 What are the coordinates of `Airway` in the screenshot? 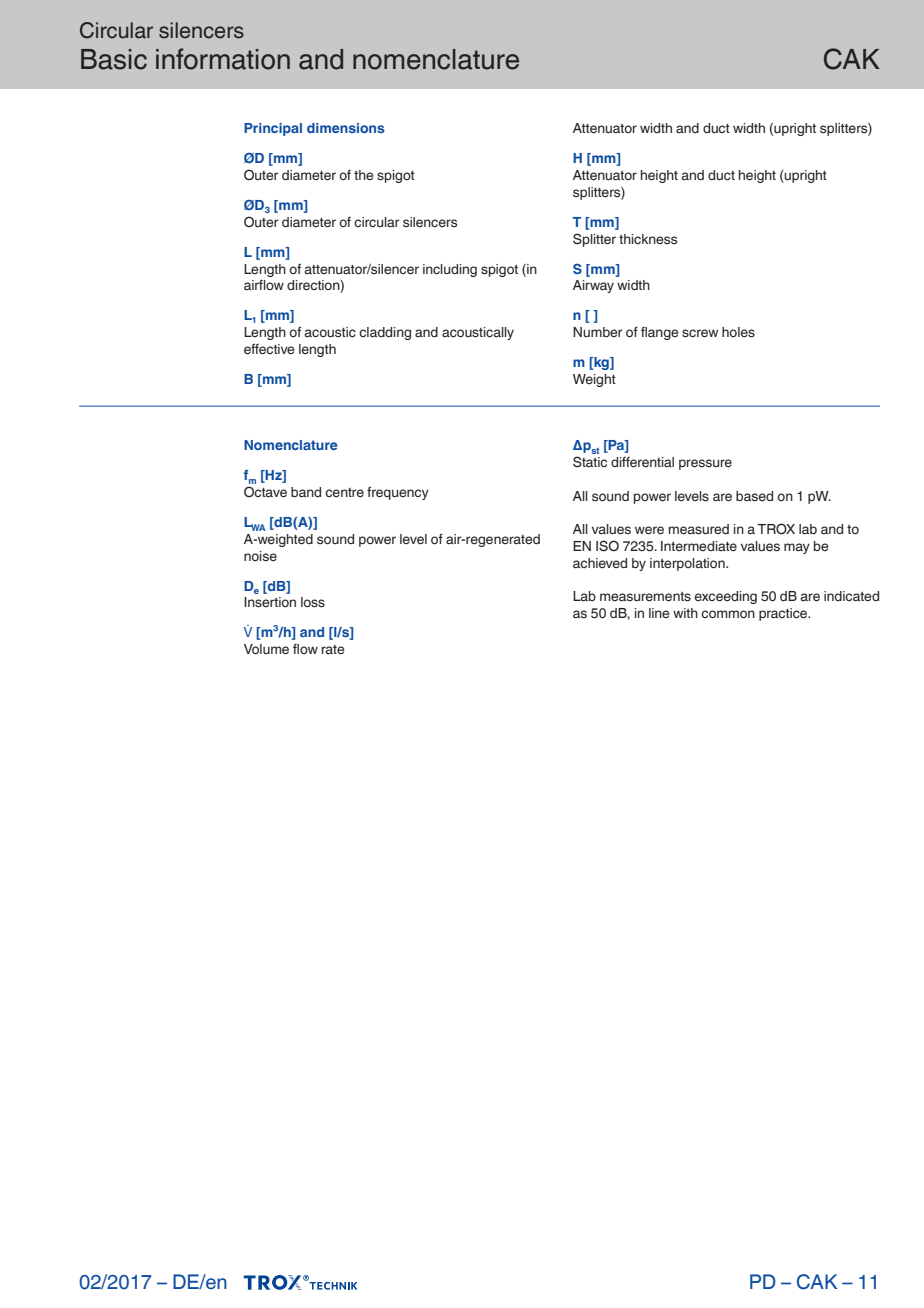 It's located at (593, 286).
